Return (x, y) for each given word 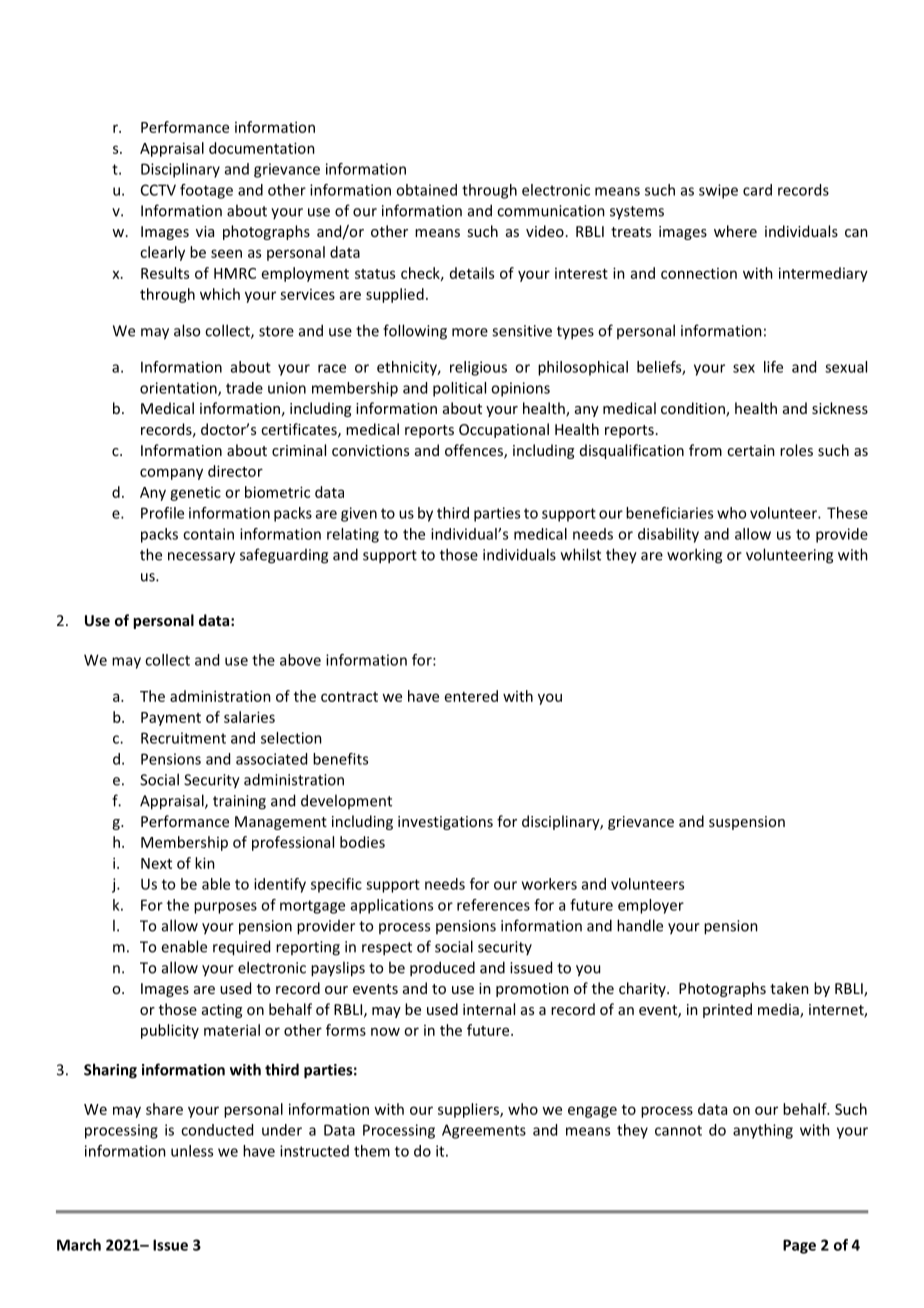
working (694, 556)
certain (751, 450)
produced (442, 969)
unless (192, 1151)
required (241, 948)
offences (475, 451)
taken (789, 988)
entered (471, 696)
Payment (171, 719)
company (171, 474)
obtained (426, 190)
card (757, 190)
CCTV (158, 190)
